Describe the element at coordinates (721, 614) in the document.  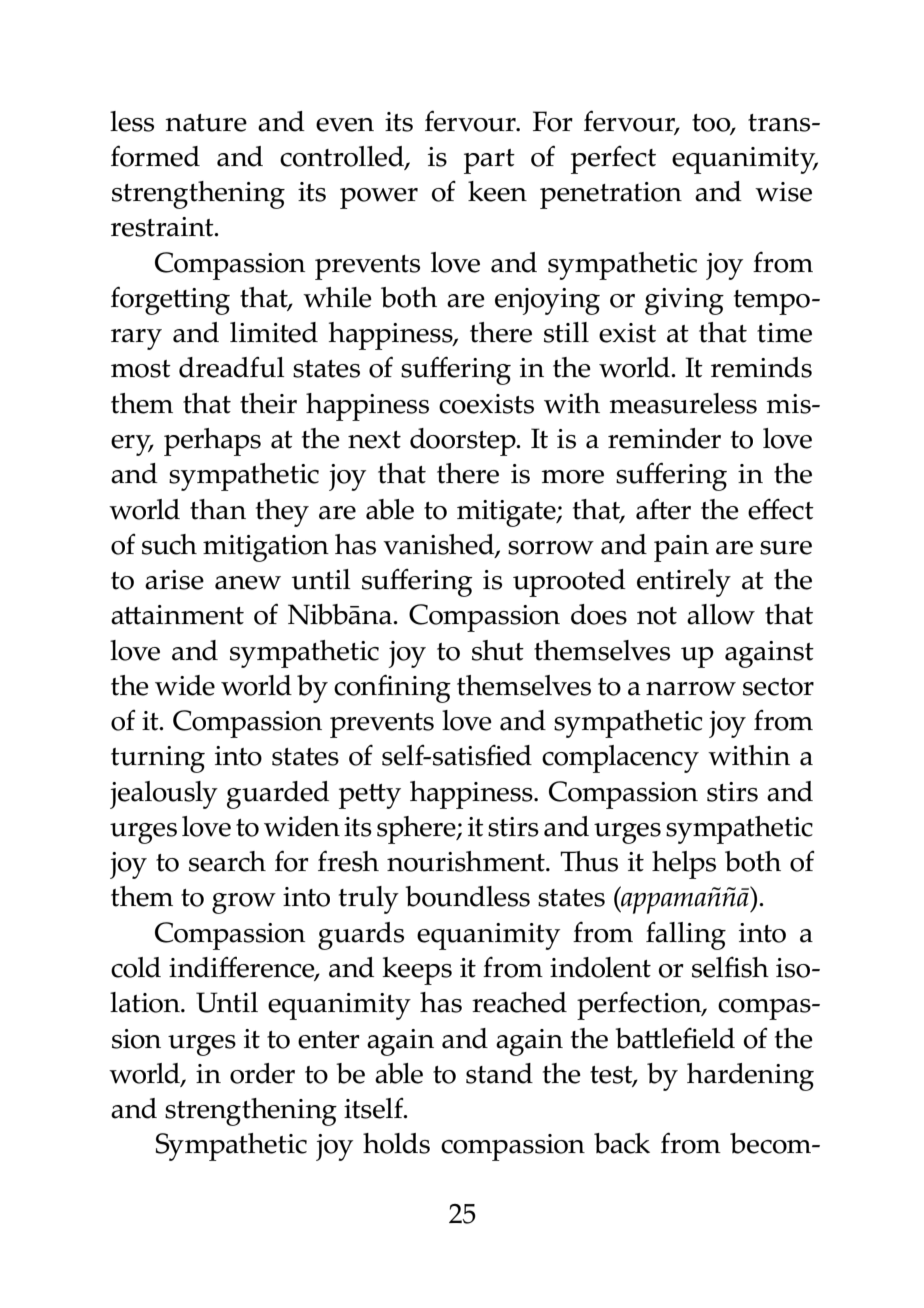
I see `allow` at that location.
